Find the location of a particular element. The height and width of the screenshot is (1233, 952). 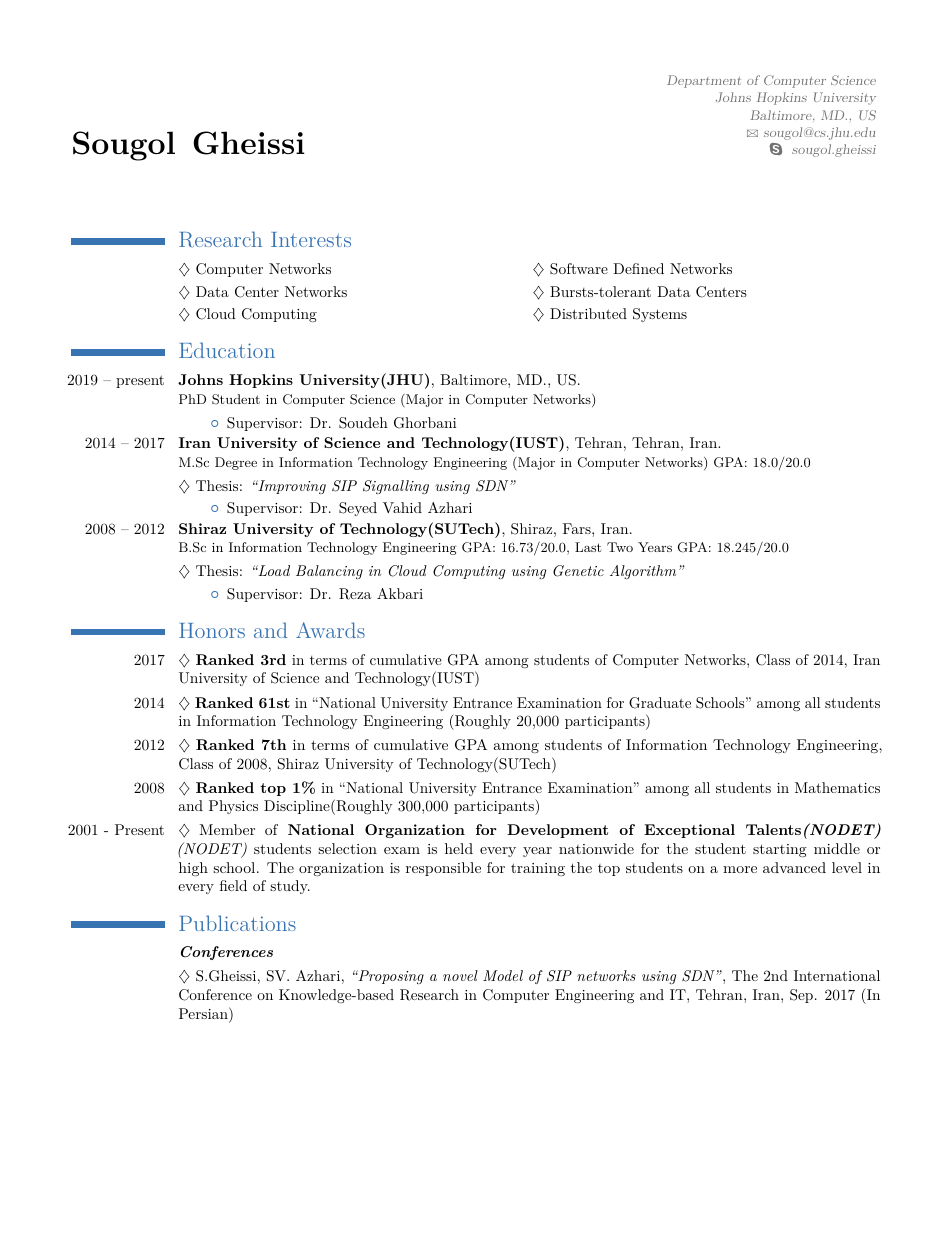

Interests is located at coordinates (311, 239).
